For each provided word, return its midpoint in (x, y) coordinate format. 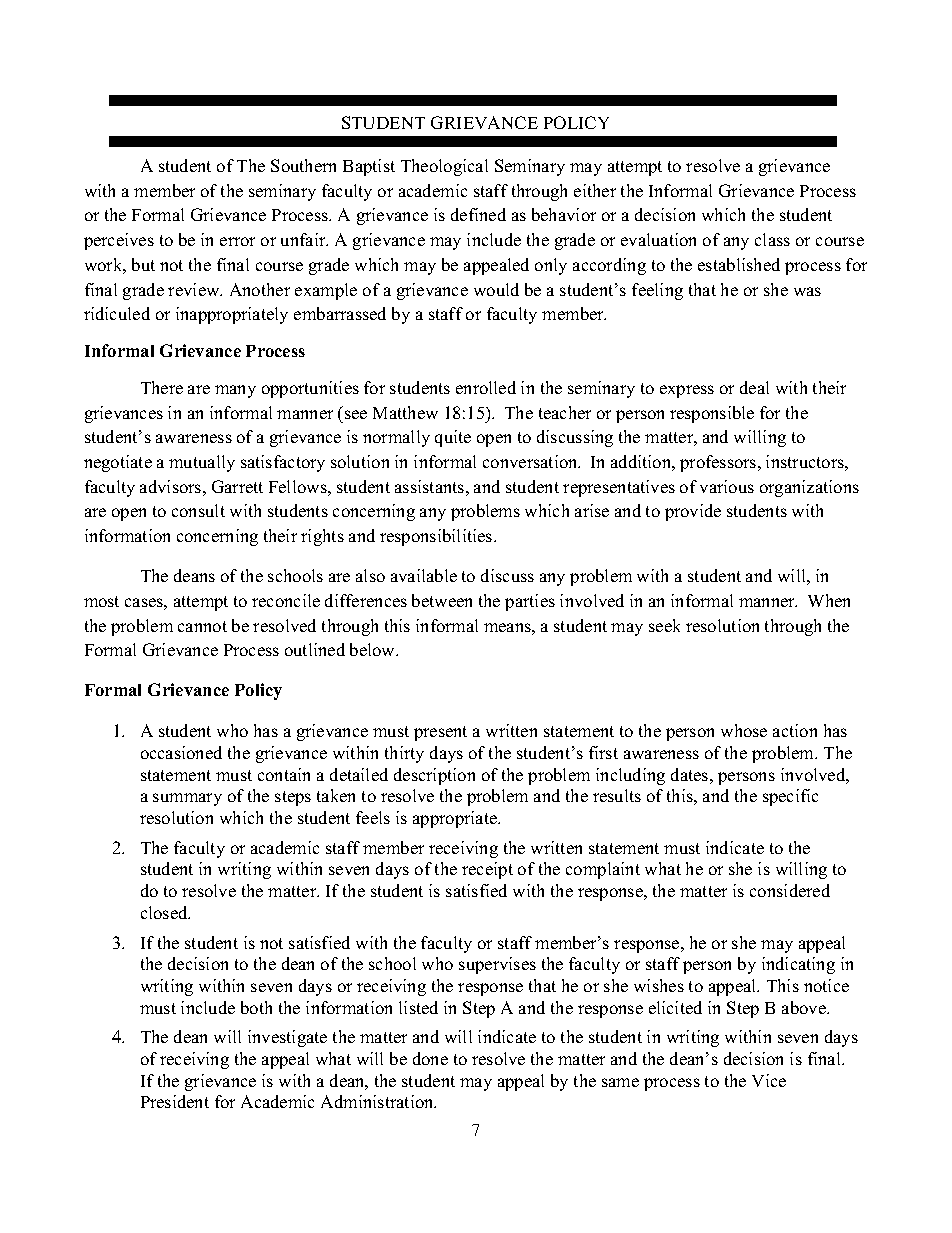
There (162, 387)
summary (187, 799)
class (772, 239)
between (442, 600)
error (237, 241)
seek (664, 625)
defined (478, 214)
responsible (712, 414)
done (430, 1058)
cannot (202, 626)
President (175, 1101)
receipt (487, 870)
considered (790, 890)
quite (453, 438)
